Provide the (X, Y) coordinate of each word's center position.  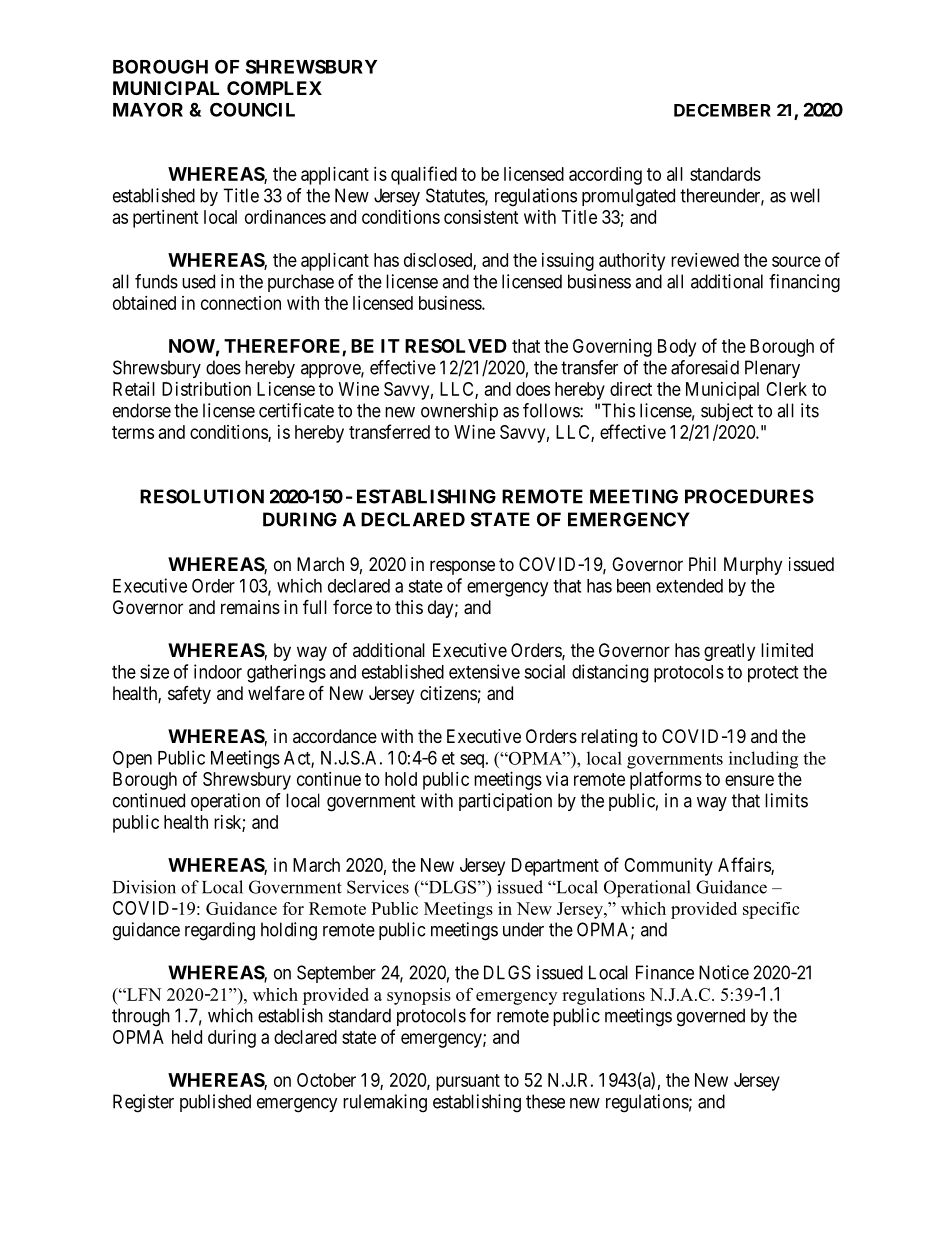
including (763, 760)
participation (505, 802)
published (215, 1103)
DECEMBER (722, 110)
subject (727, 412)
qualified (424, 175)
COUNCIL (252, 109)
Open (132, 759)
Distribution (206, 389)
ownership (459, 412)
